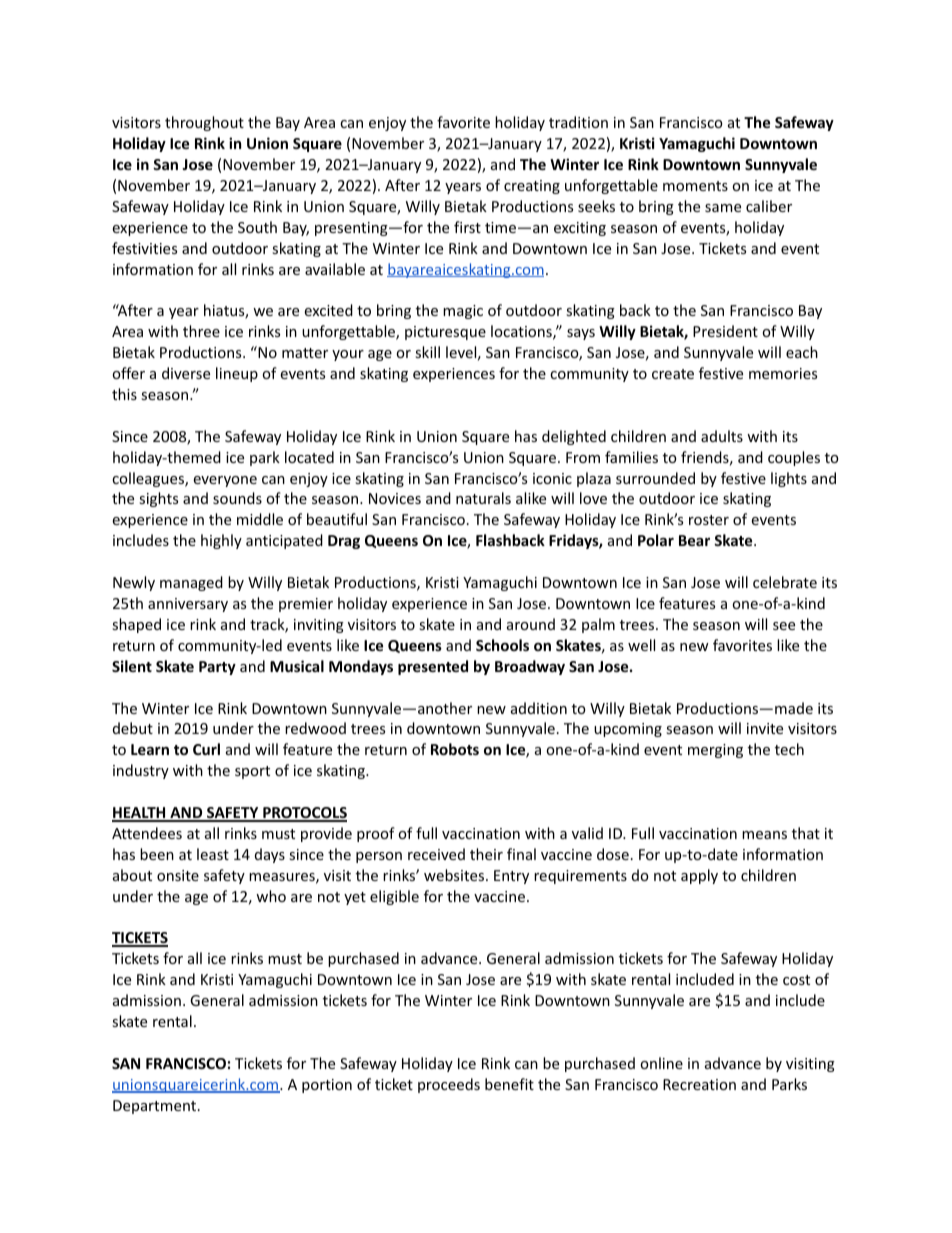 The image size is (952, 1233). What do you see at coordinates (483, 498) in the image?
I see `naturals` at bounding box center [483, 498].
